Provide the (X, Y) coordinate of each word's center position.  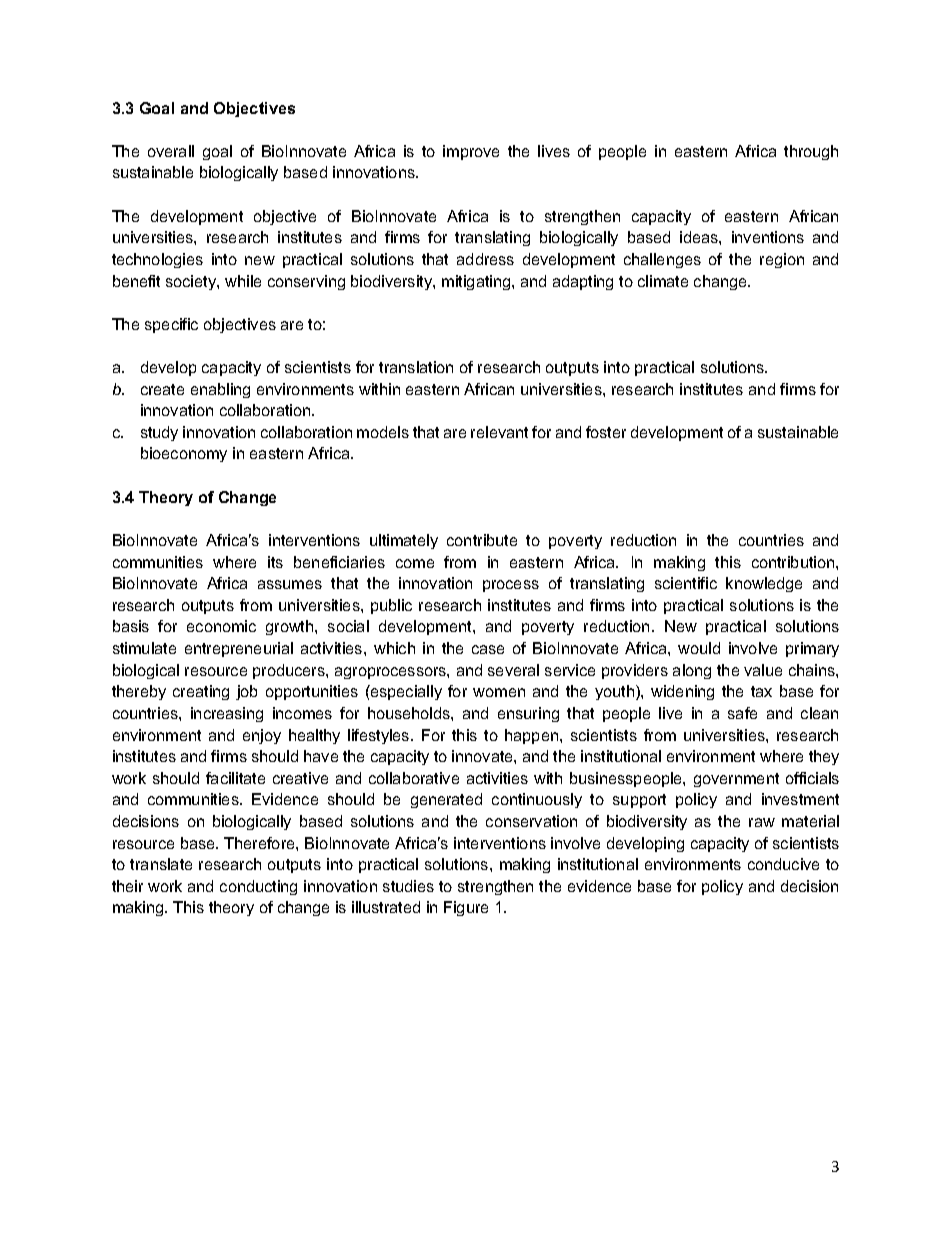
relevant (499, 432)
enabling (220, 390)
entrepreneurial (239, 649)
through (811, 152)
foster (606, 432)
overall (171, 151)
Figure (466, 908)
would (699, 648)
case (488, 649)
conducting (258, 887)
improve (471, 152)
